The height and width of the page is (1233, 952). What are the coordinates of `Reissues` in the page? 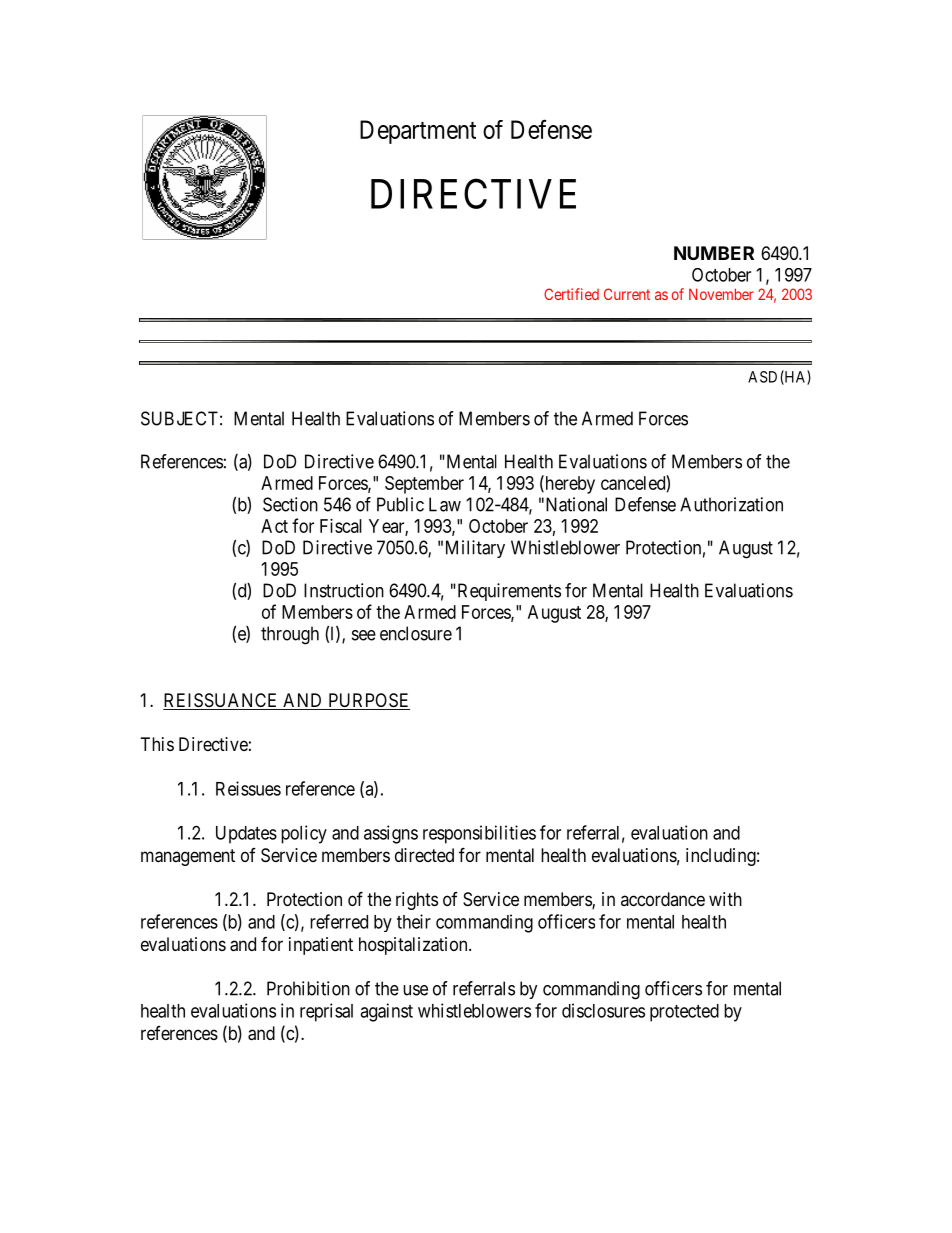 It's located at (248, 788).
